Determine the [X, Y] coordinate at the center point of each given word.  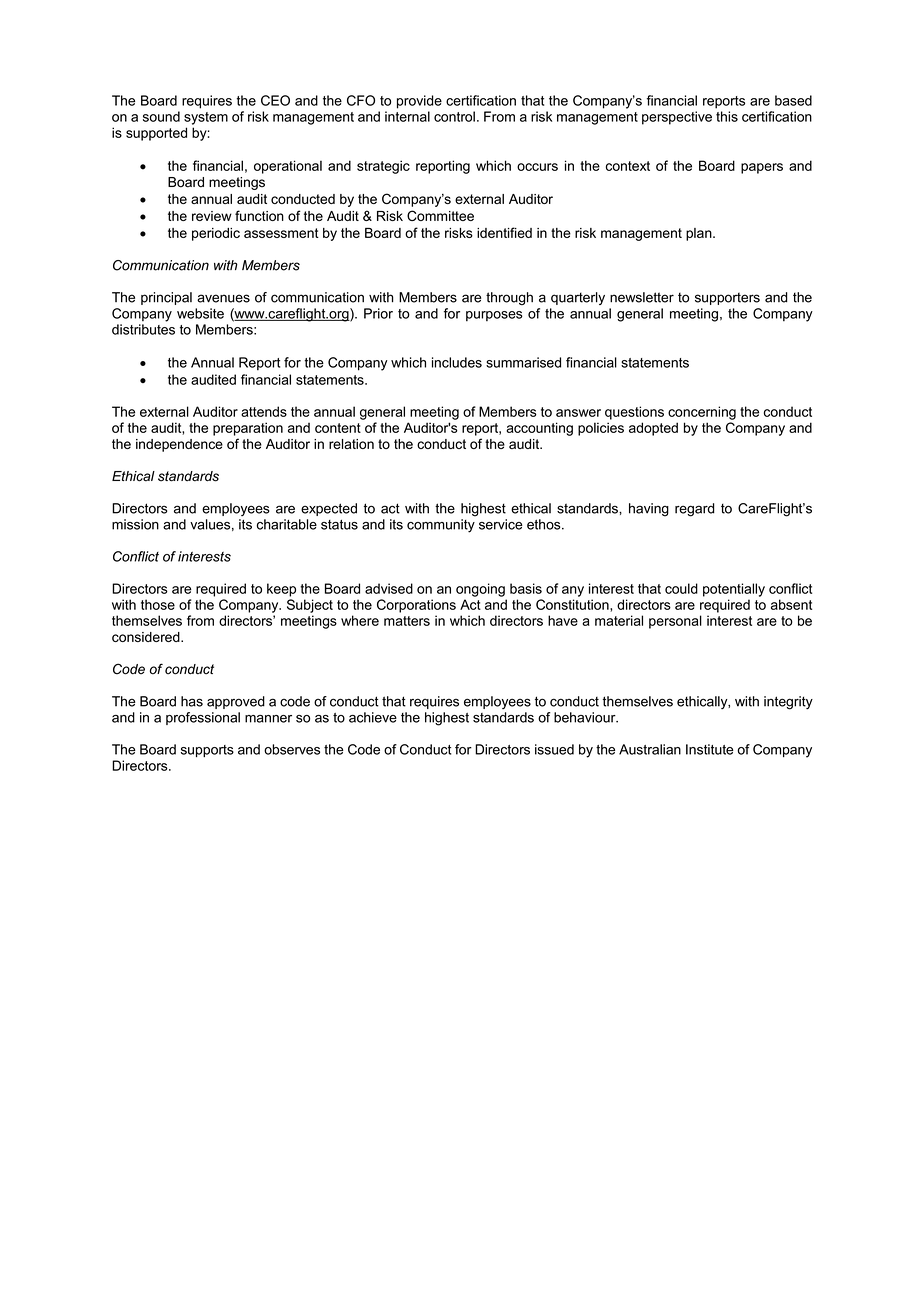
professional [203, 718]
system [206, 118]
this [727, 116]
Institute [710, 749]
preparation [248, 429]
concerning [702, 413]
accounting [539, 429]
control [454, 116]
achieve [373, 717]
